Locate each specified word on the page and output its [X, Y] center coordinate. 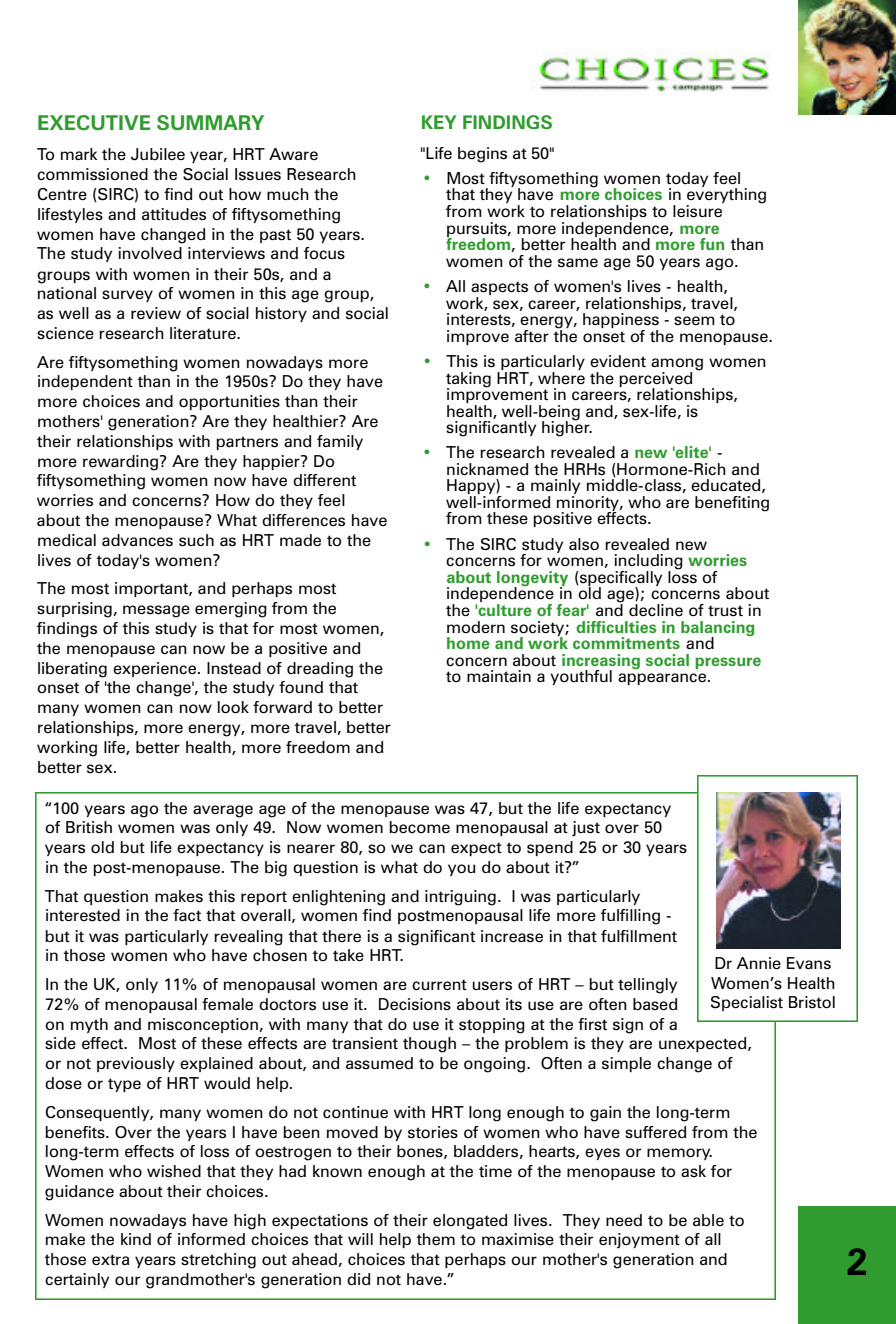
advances [137, 540]
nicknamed [487, 469]
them [435, 1239]
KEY [439, 122]
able [708, 1220]
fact [187, 915]
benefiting [732, 504]
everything [726, 196]
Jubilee [158, 154]
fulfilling [630, 917]
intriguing [460, 898]
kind [136, 1239]
